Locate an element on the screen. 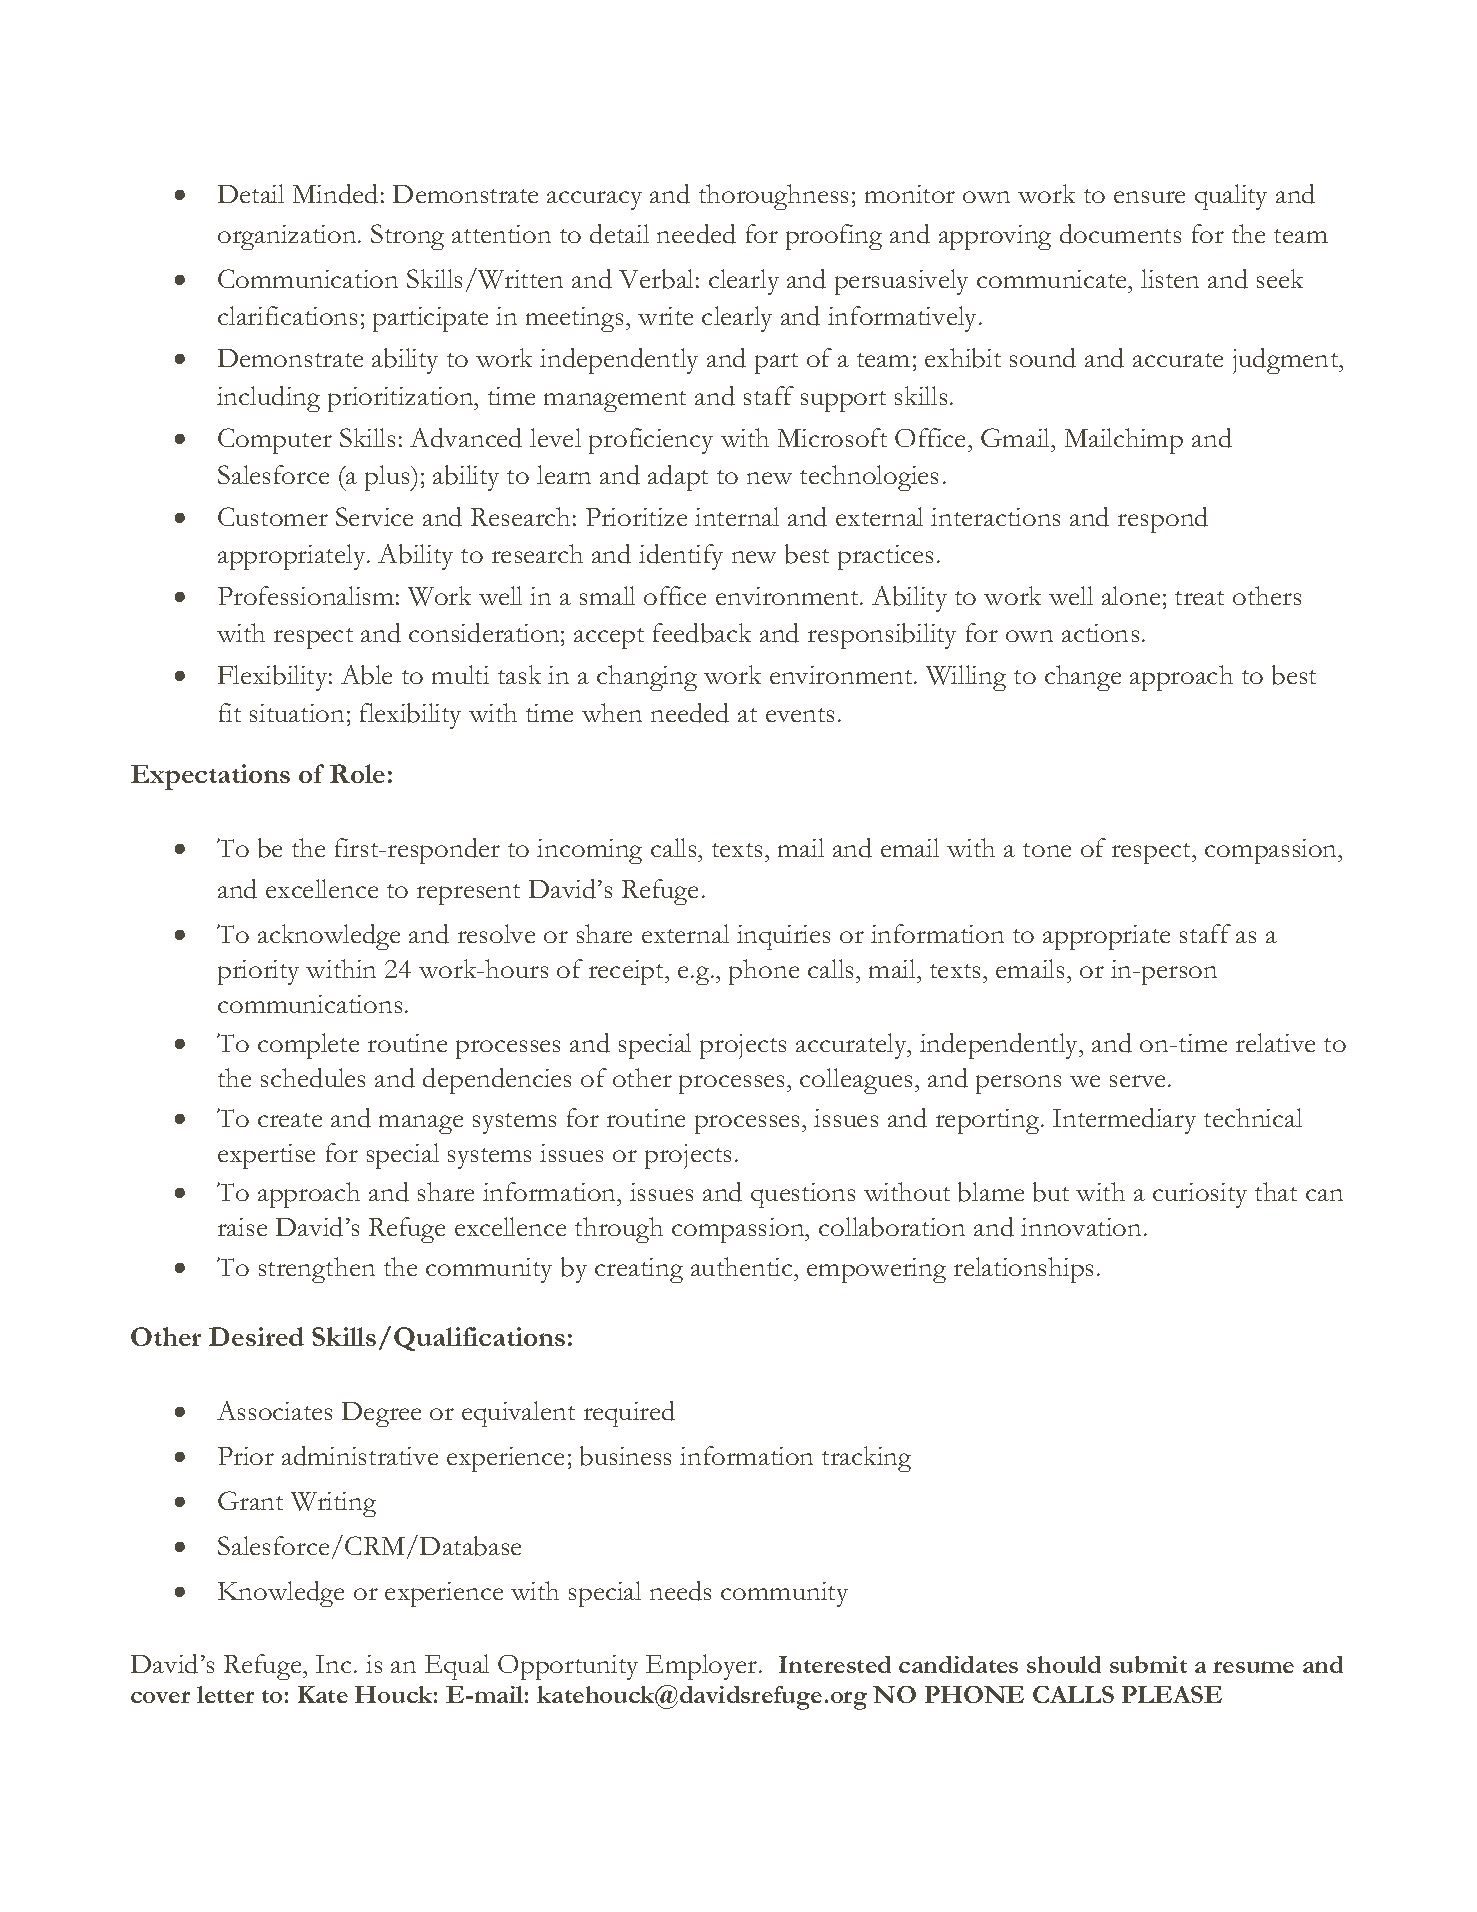 The width and height of the screenshot is (1477, 1912). situation is located at coordinates (297, 713).
